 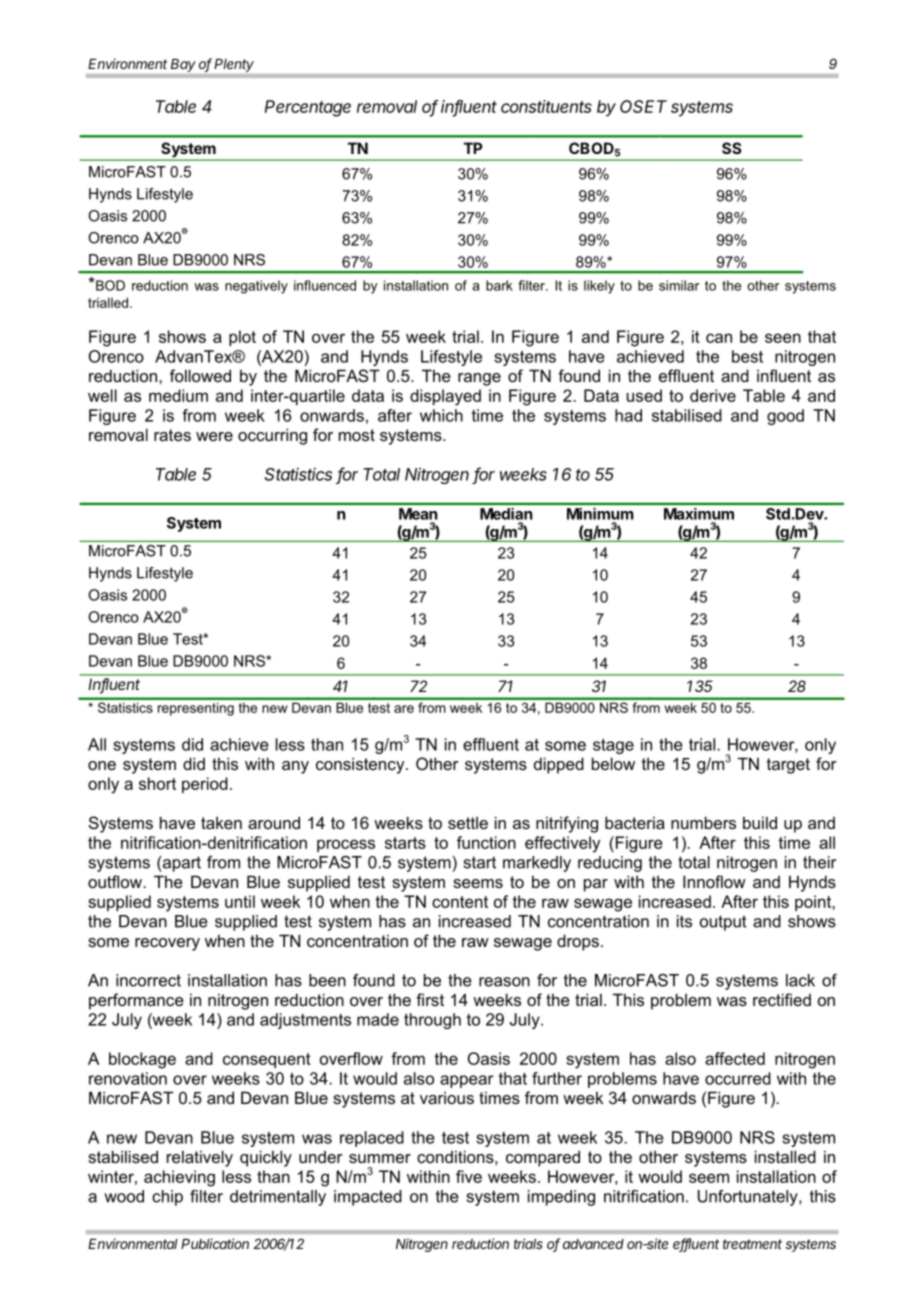 What do you see at coordinates (441, 415) in the screenshot?
I see `which` at bounding box center [441, 415].
